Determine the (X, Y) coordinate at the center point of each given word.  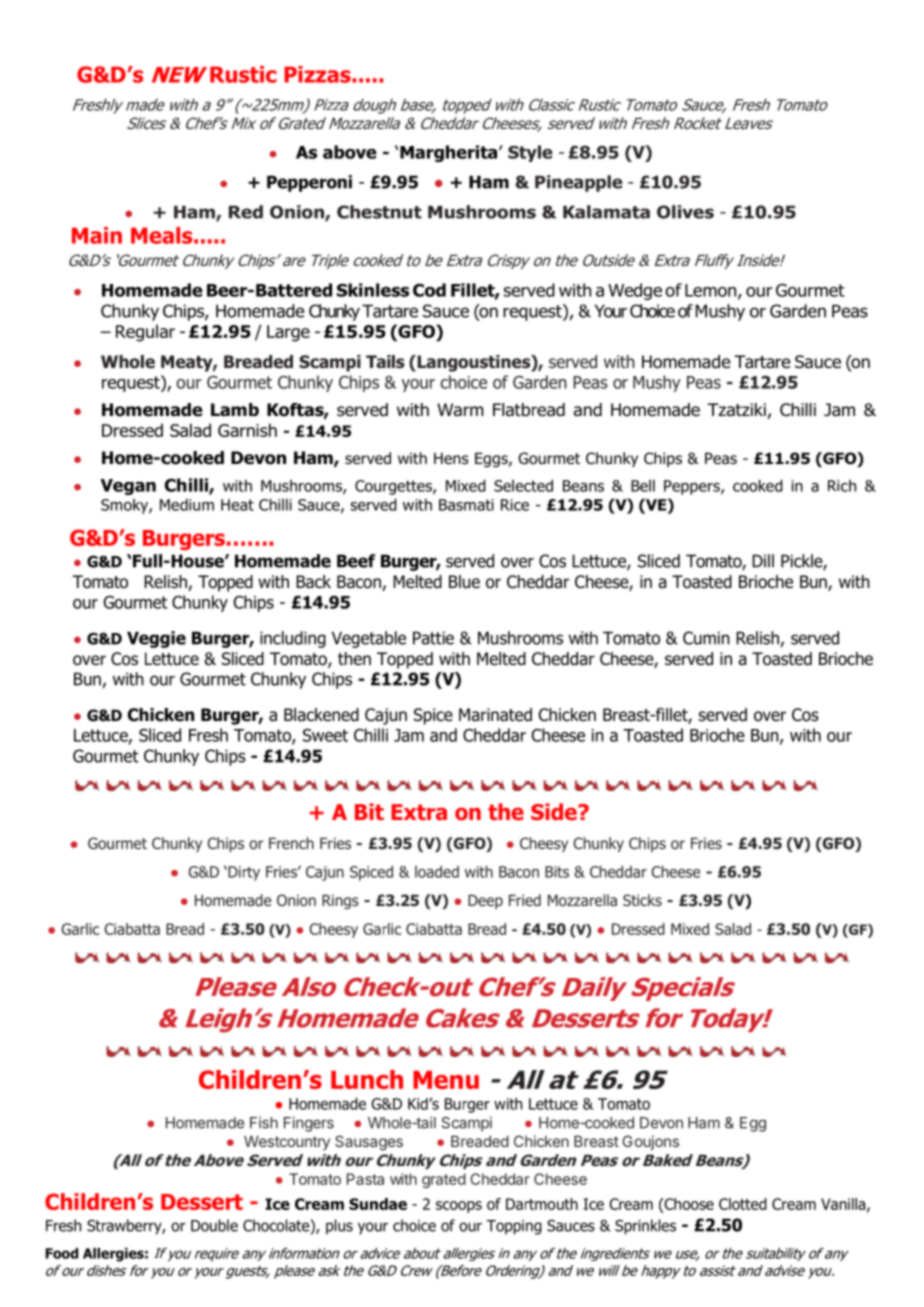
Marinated (495, 715)
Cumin (706, 638)
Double (214, 1225)
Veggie (156, 639)
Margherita (450, 153)
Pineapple (578, 183)
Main (97, 235)
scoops (459, 1207)
